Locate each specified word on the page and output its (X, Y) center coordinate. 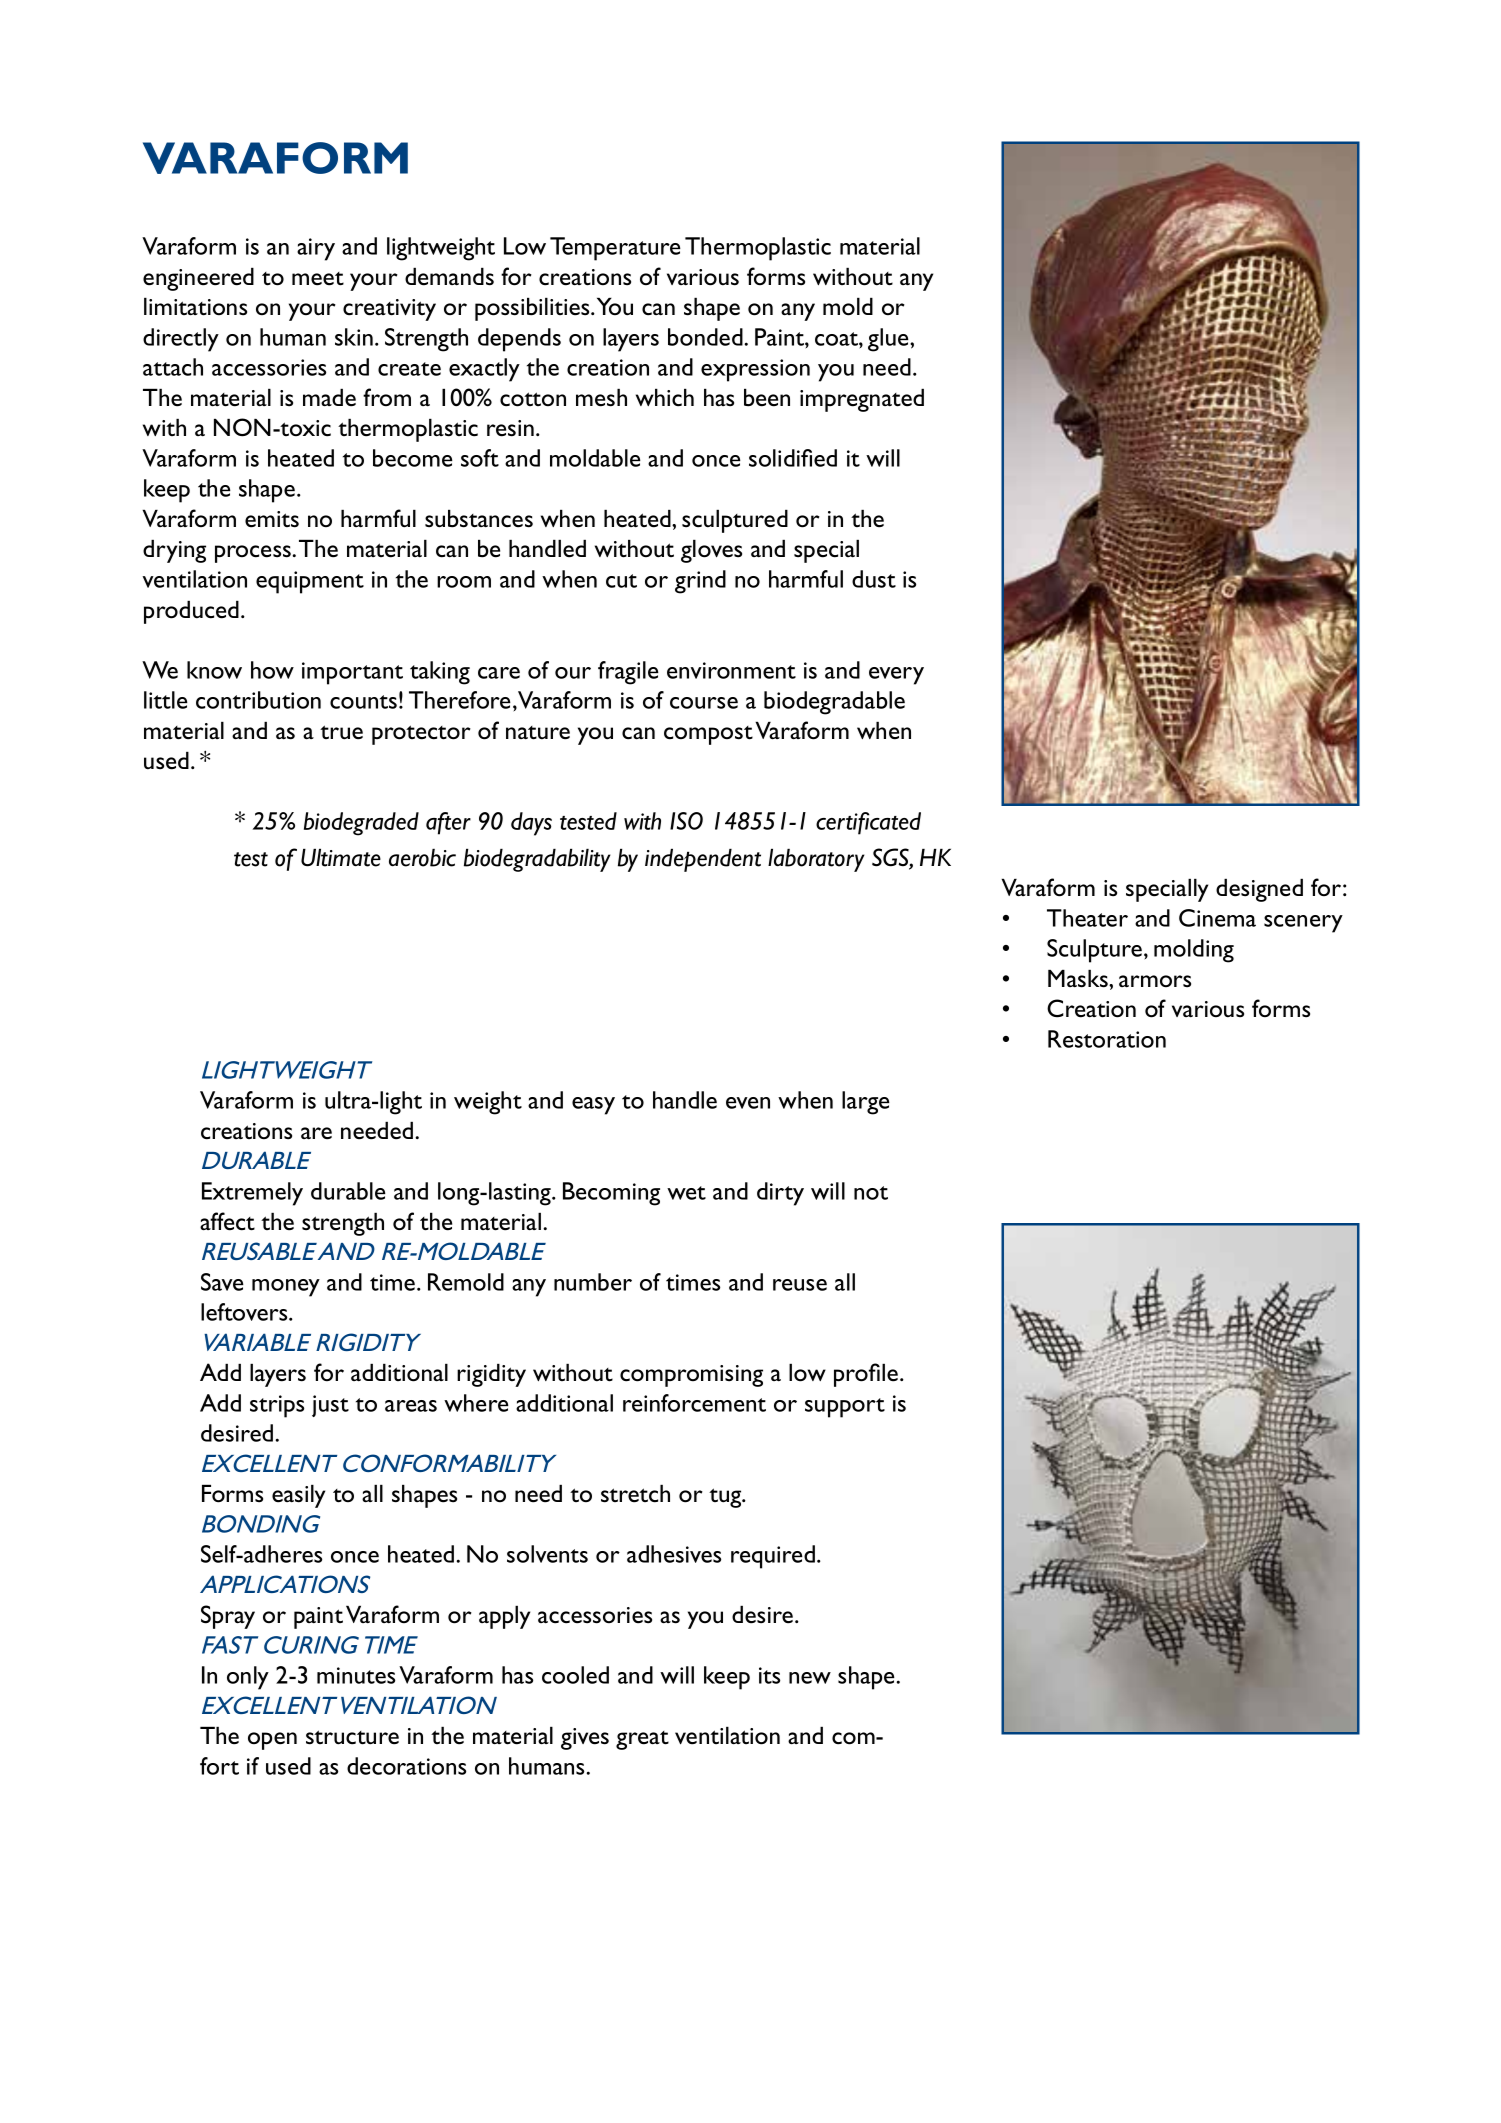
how (272, 670)
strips (277, 1406)
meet (318, 279)
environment (731, 670)
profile (866, 1375)
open (272, 1741)
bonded (705, 337)
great (642, 1740)
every (896, 676)
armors (1155, 981)
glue (889, 340)
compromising (691, 1376)
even (748, 1103)
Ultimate (341, 857)
